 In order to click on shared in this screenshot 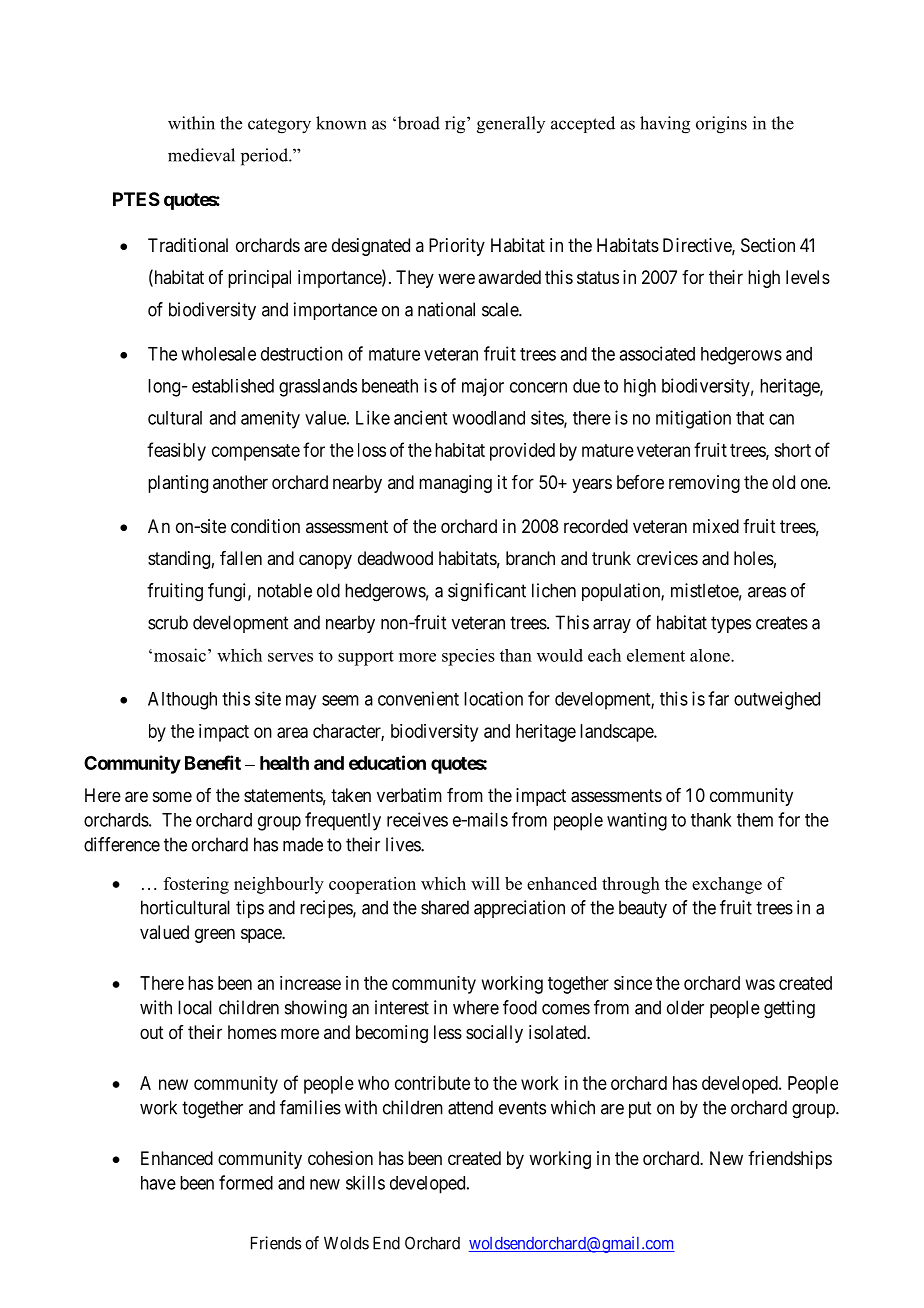, I will do `click(445, 907)`.
